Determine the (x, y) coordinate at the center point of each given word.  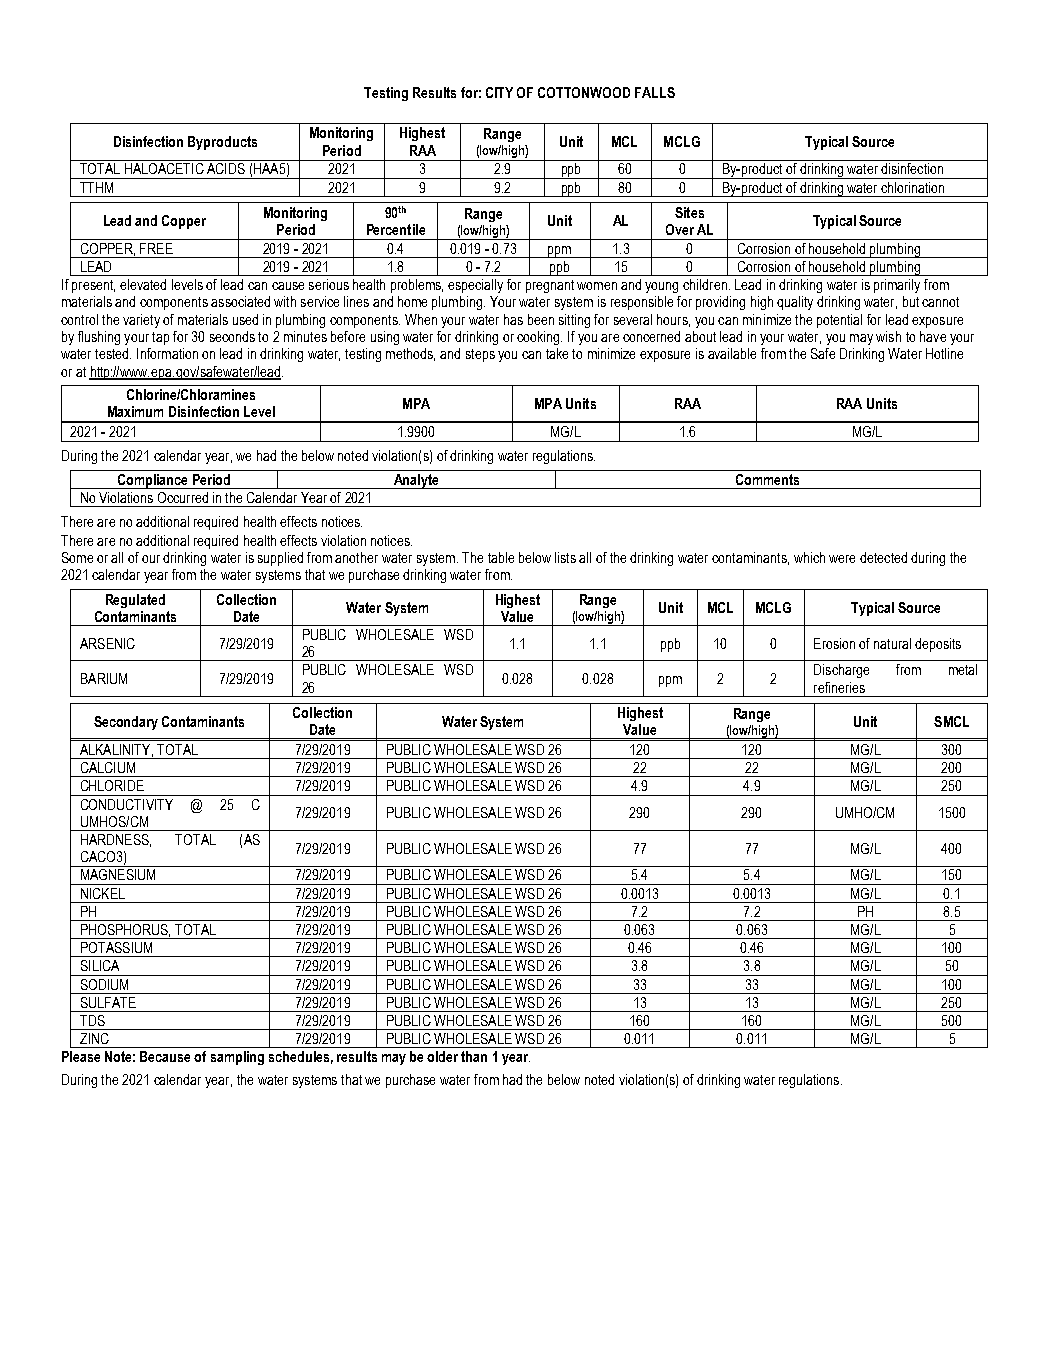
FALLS (655, 92)
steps (480, 355)
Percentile (396, 229)
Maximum (135, 411)
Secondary (126, 723)
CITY (499, 92)
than (474, 1056)
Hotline (944, 353)
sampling (237, 1058)
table (501, 557)
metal (963, 669)
